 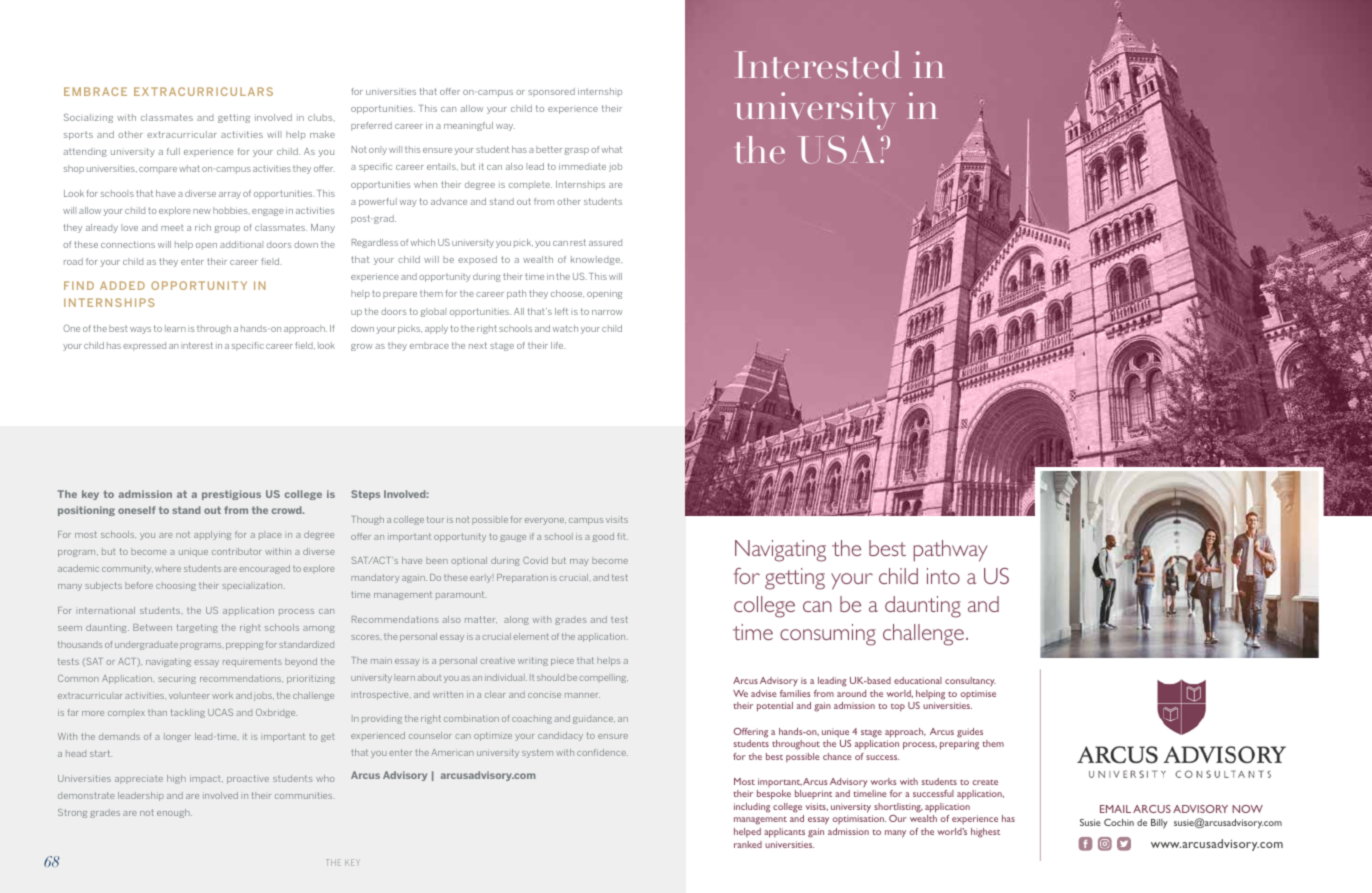 What do you see at coordinates (551, 92) in the page?
I see `sponsored` at bounding box center [551, 92].
